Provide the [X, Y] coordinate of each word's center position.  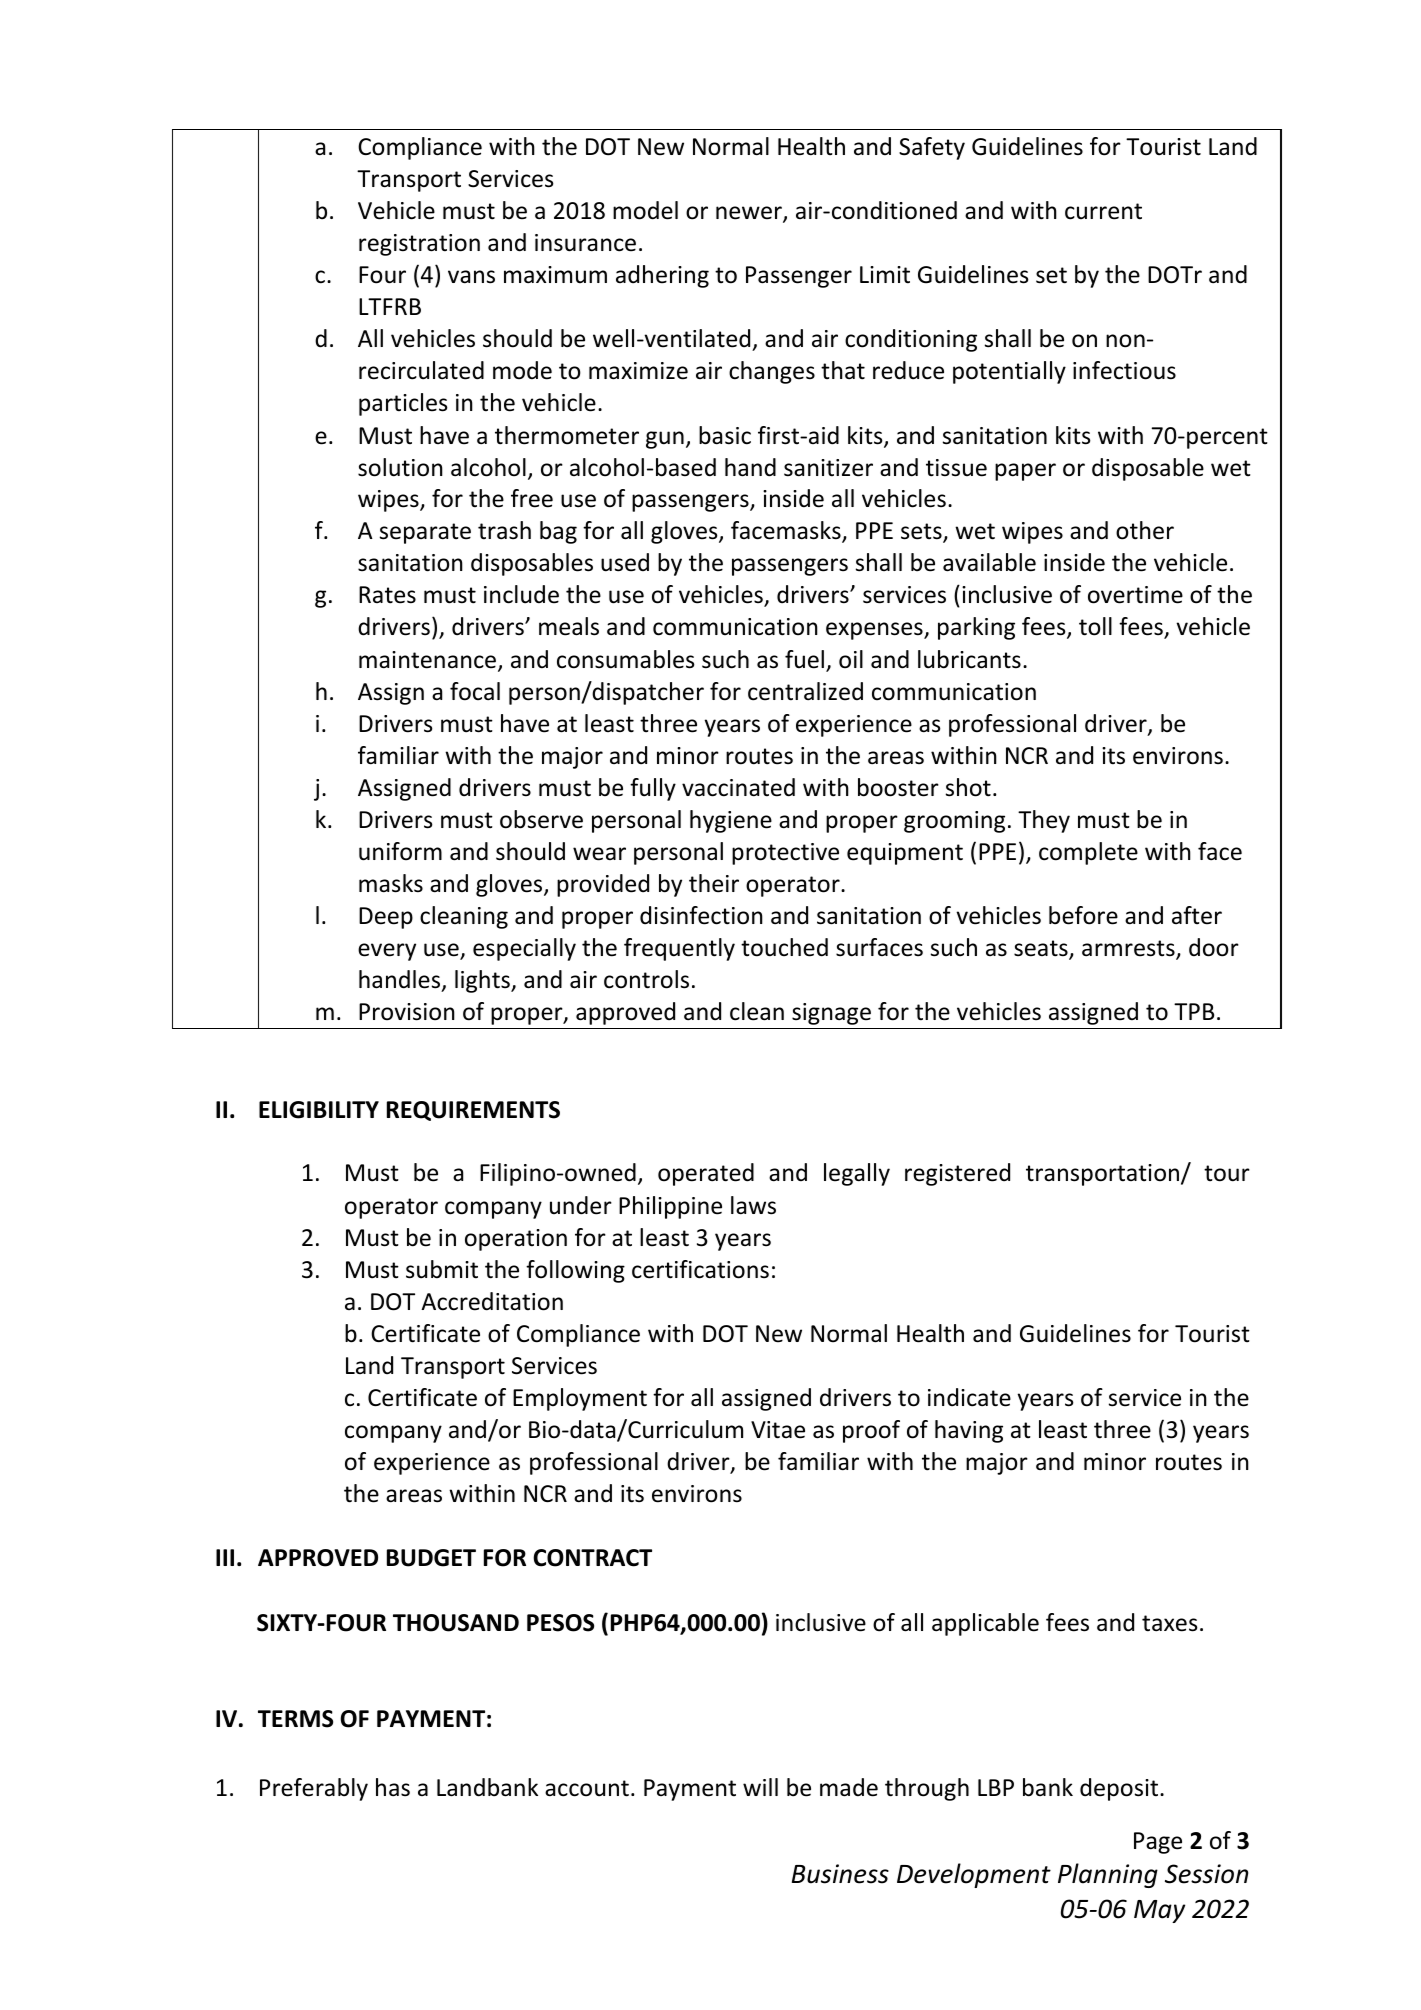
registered [957, 1174]
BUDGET [431, 1558]
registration [419, 245]
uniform [400, 851]
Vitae [778, 1430]
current [1103, 211]
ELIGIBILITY [319, 1110]
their [714, 883]
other [1145, 530]
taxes [1170, 1623]
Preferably [314, 1789]
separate [425, 533]
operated [706, 1174]
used [625, 562]
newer [750, 214]
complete [1088, 853]
